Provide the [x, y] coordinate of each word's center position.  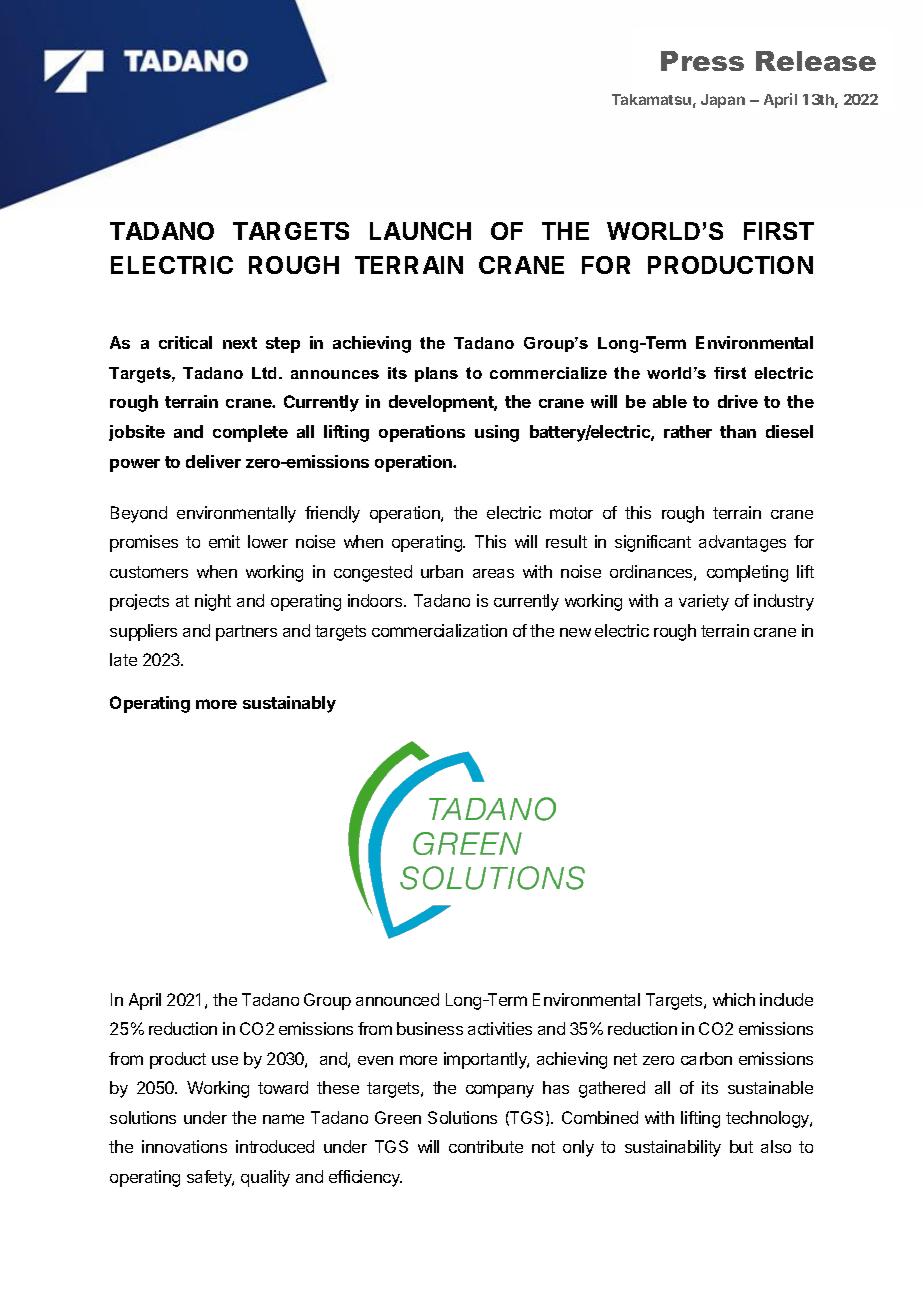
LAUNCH [420, 231]
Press [702, 61]
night [213, 602]
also [776, 1146]
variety [704, 602]
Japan [723, 101]
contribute [486, 1146]
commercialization [439, 630]
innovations [184, 1146]
